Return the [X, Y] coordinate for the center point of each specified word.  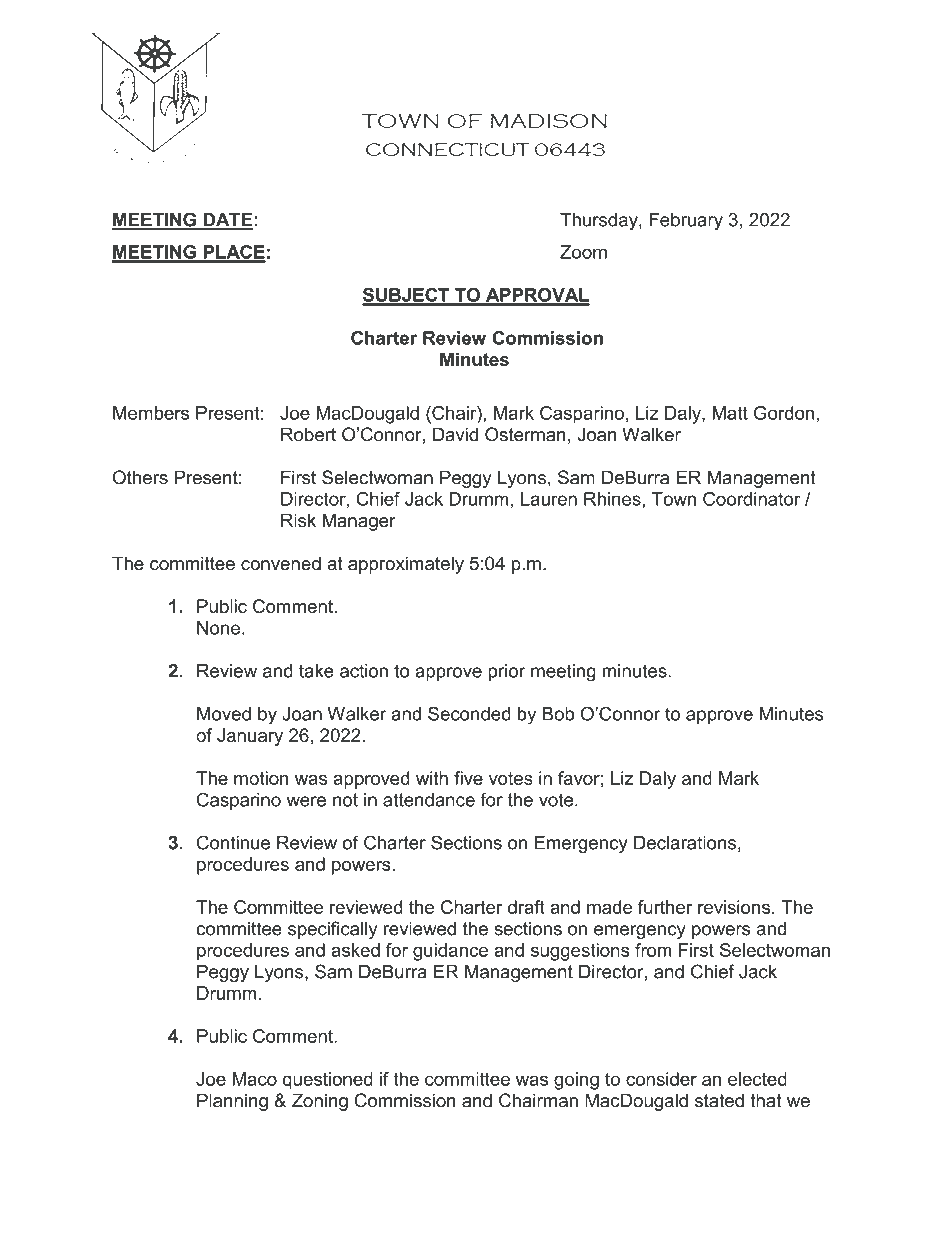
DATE [227, 221]
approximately [406, 565]
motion [261, 778]
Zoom [583, 252]
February [686, 221]
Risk [298, 520]
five [468, 778]
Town [674, 499]
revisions [734, 907]
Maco [255, 1079]
